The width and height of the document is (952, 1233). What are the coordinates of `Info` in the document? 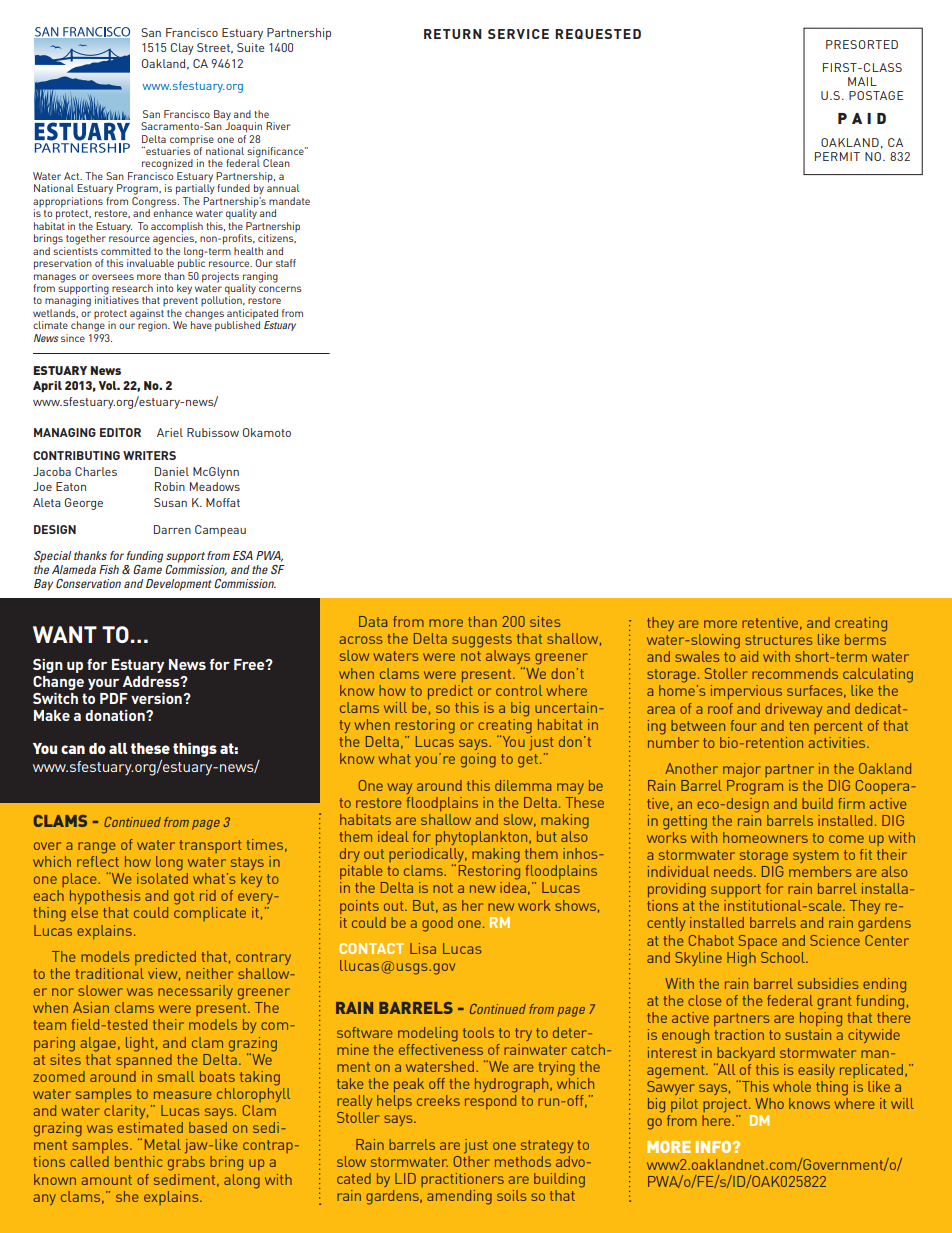 It's located at (715, 1147).
